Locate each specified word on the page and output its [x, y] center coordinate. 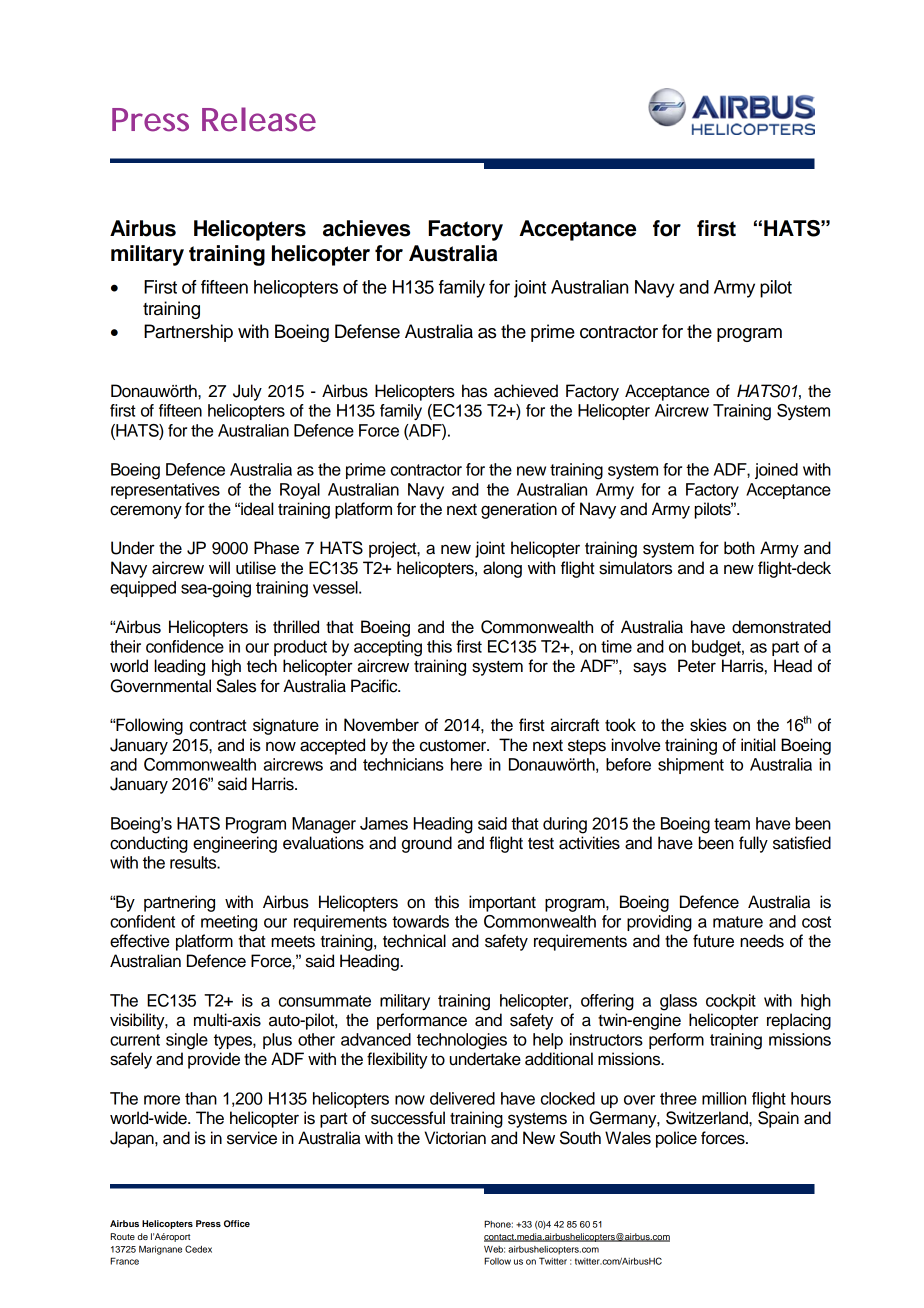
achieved [526, 391]
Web [494, 1249]
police [676, 1139]
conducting [149, 844]
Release [259, 119]
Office [237, 1223]
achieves [366, 228]
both [739, 548]
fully [753, 844]
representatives [165, 491]
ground [427, 844]
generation [519, 510]
